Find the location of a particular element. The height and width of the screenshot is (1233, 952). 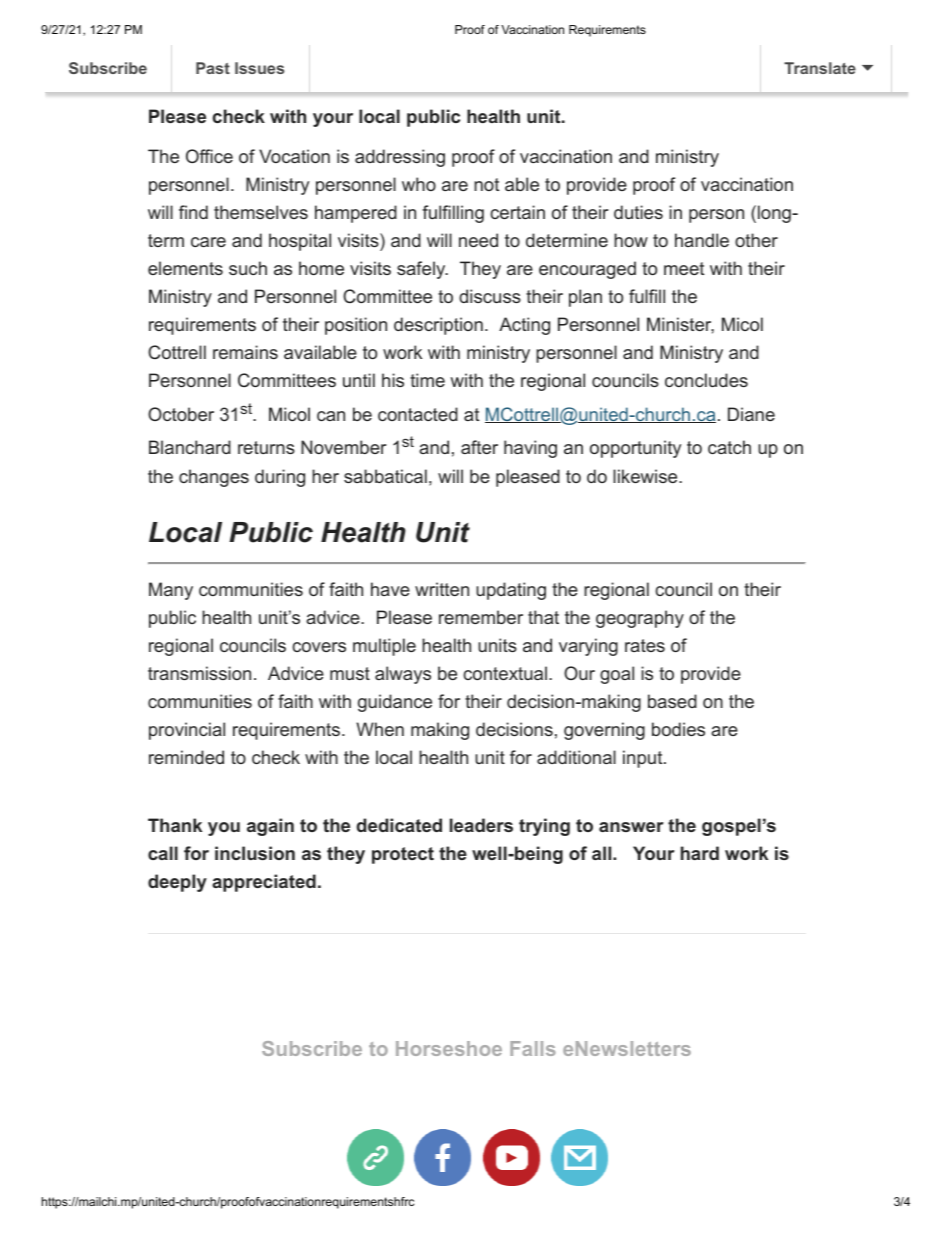

Issues is located at coordinates (259, 68).
